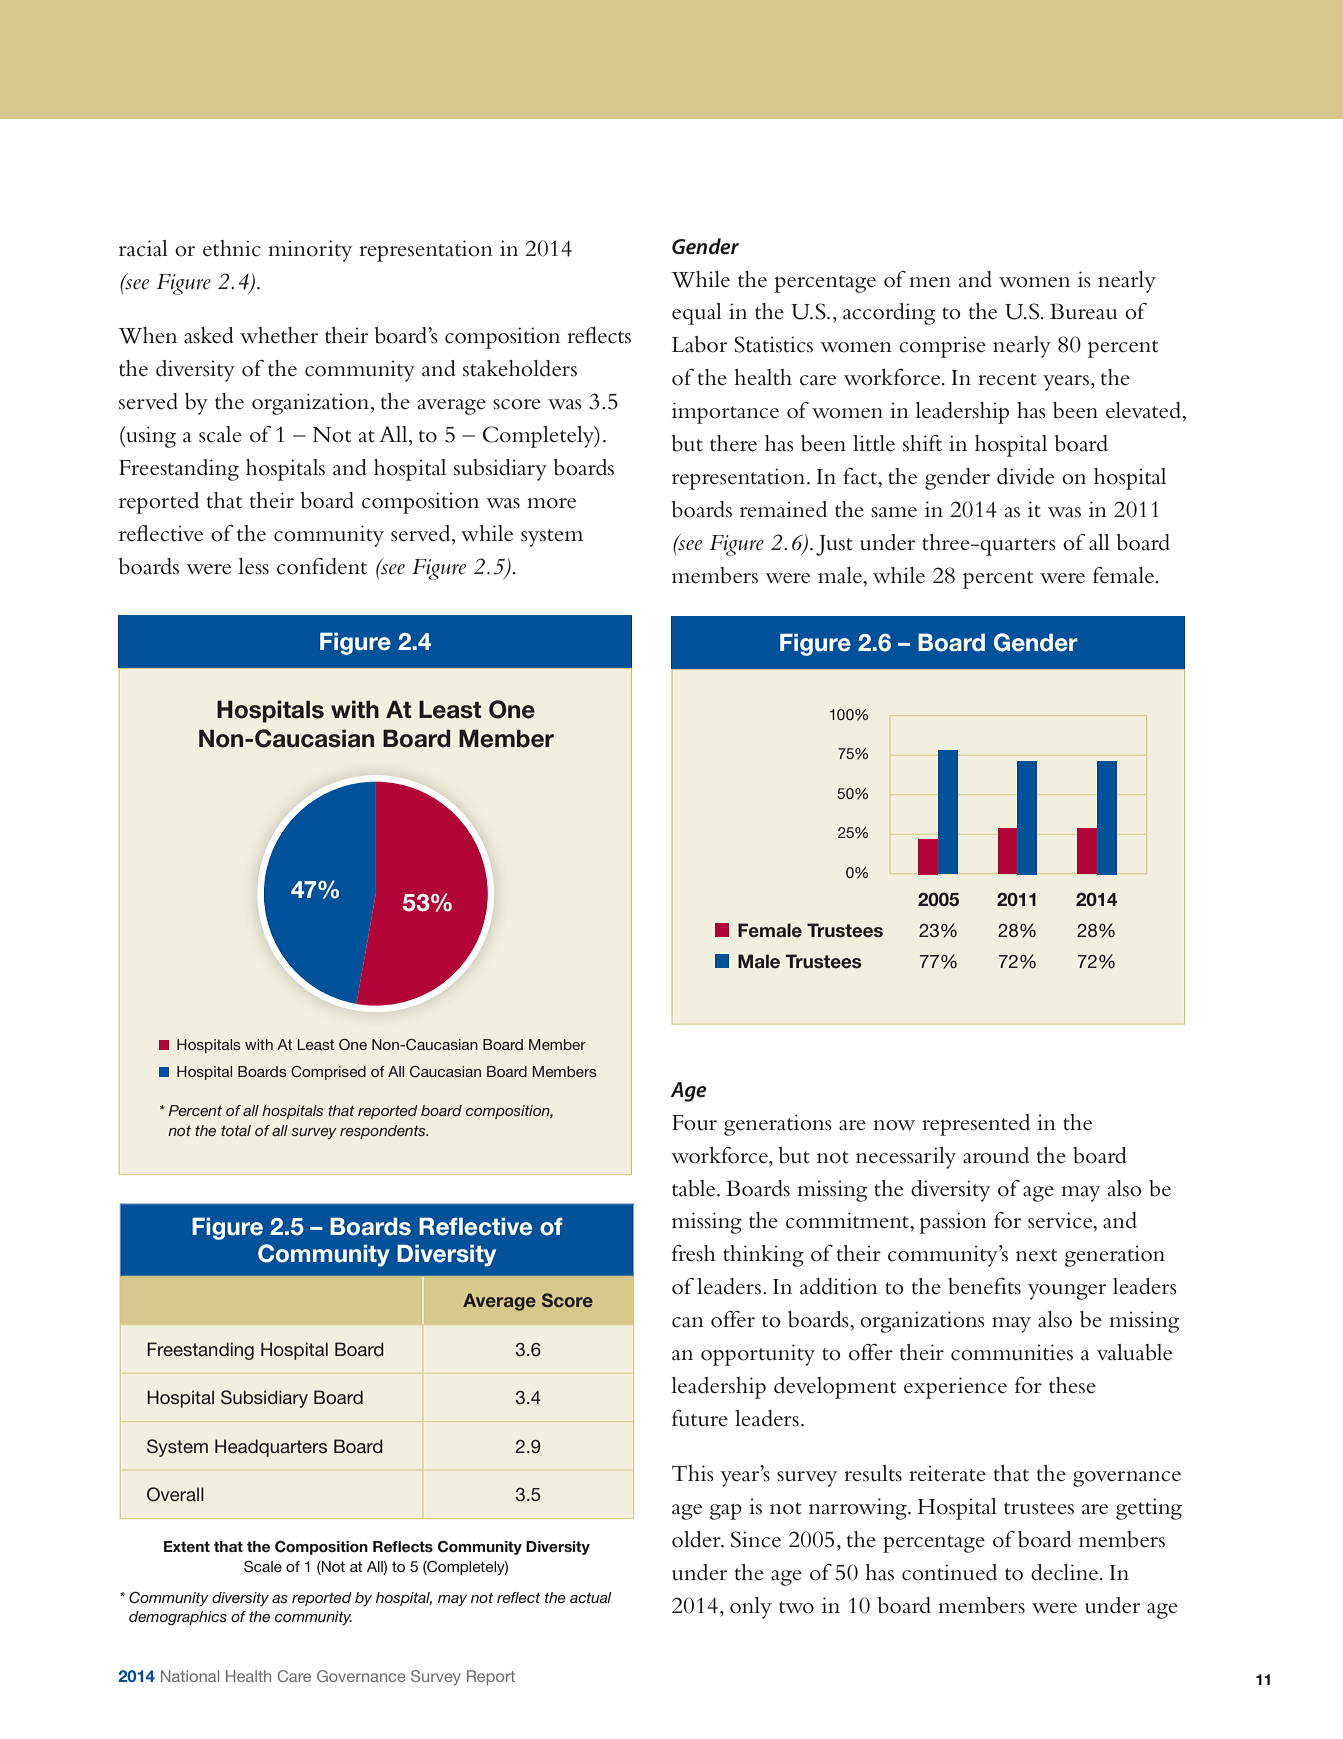  What do you see at coordinates (590, 1597) in the screenshot?
I see `actual` at bounding box center [590, 1597].
